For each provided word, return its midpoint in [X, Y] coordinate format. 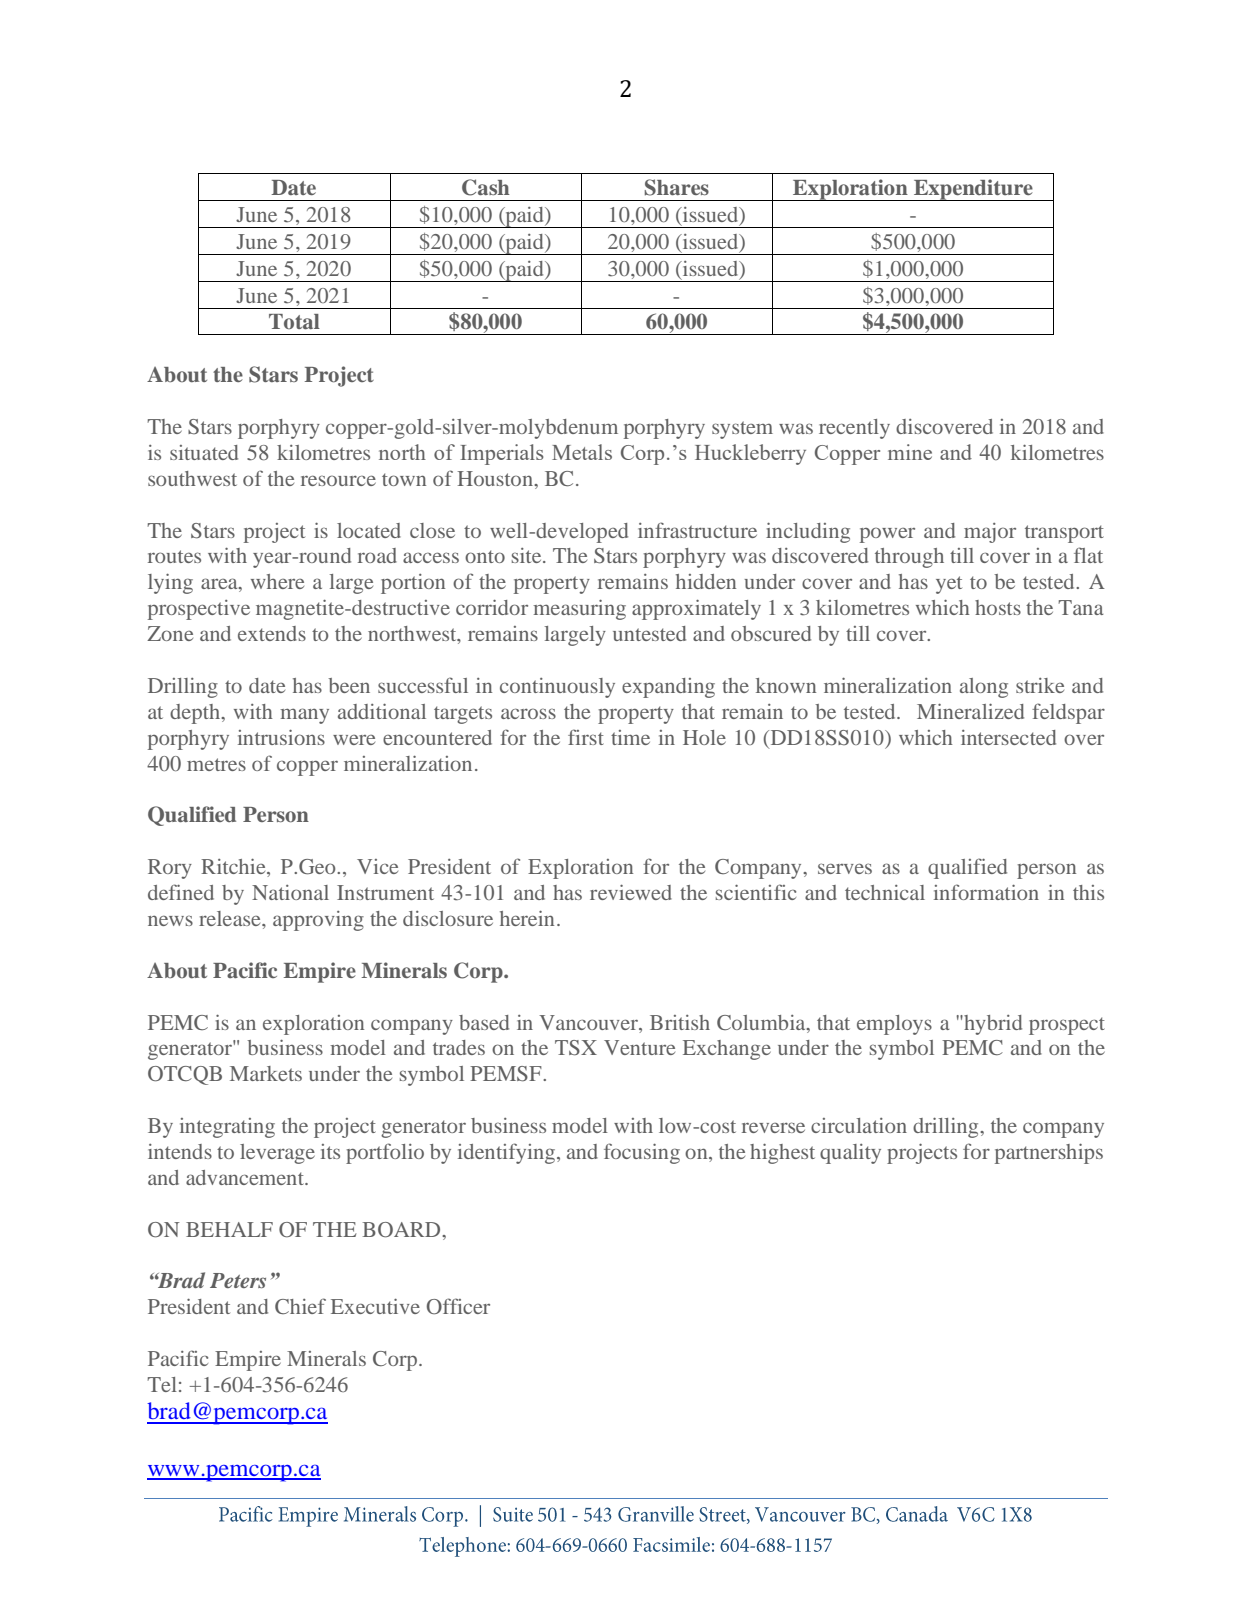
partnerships [1049, 1153]
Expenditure [973, 190]
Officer [458, 1306]
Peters [238, 1280]
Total [294, 322]
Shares [677, 187]
